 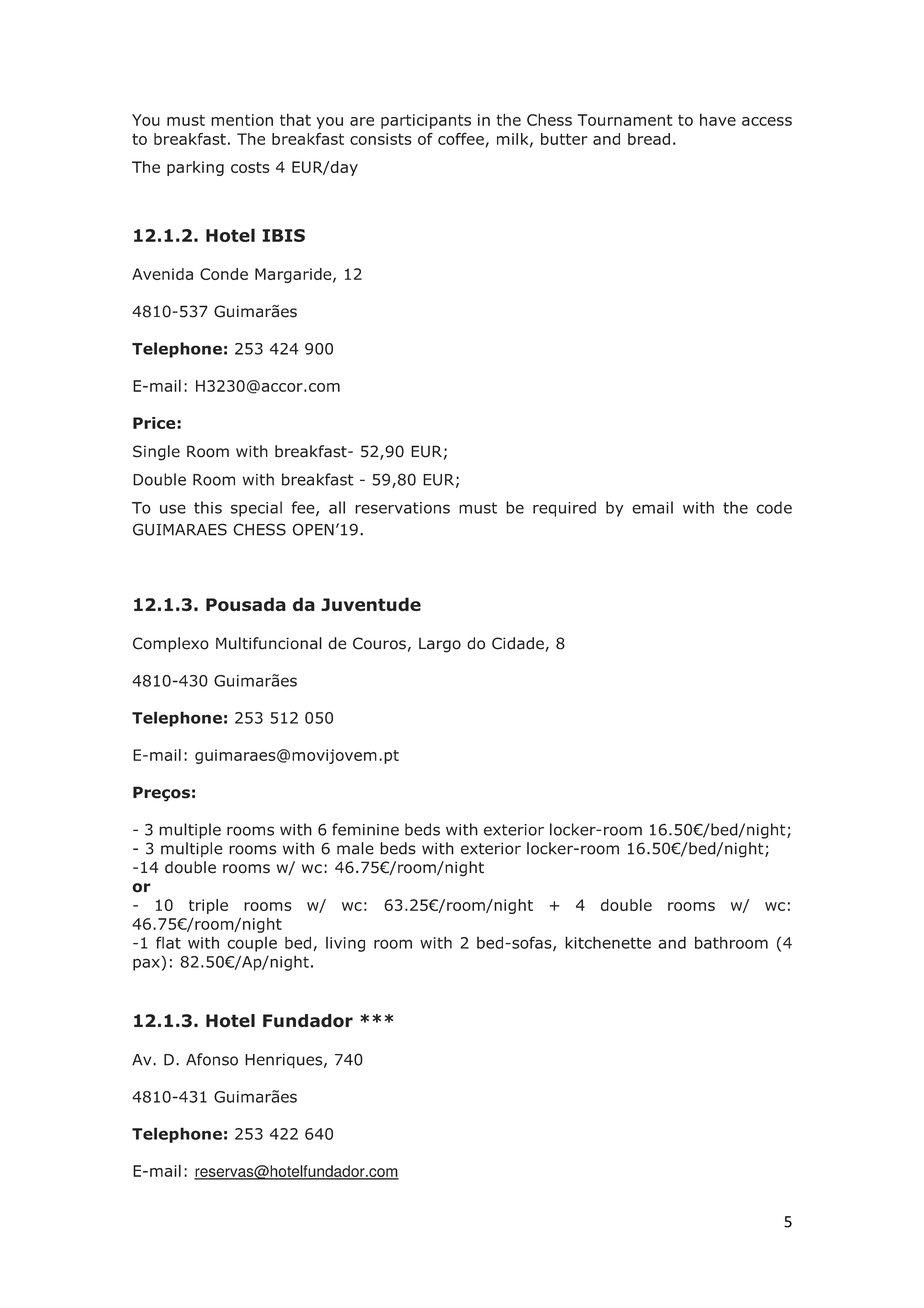 What do you see at coordinates (461, 138) in the screenshot?
I see `coffee` at bounding box center [461, 138].
